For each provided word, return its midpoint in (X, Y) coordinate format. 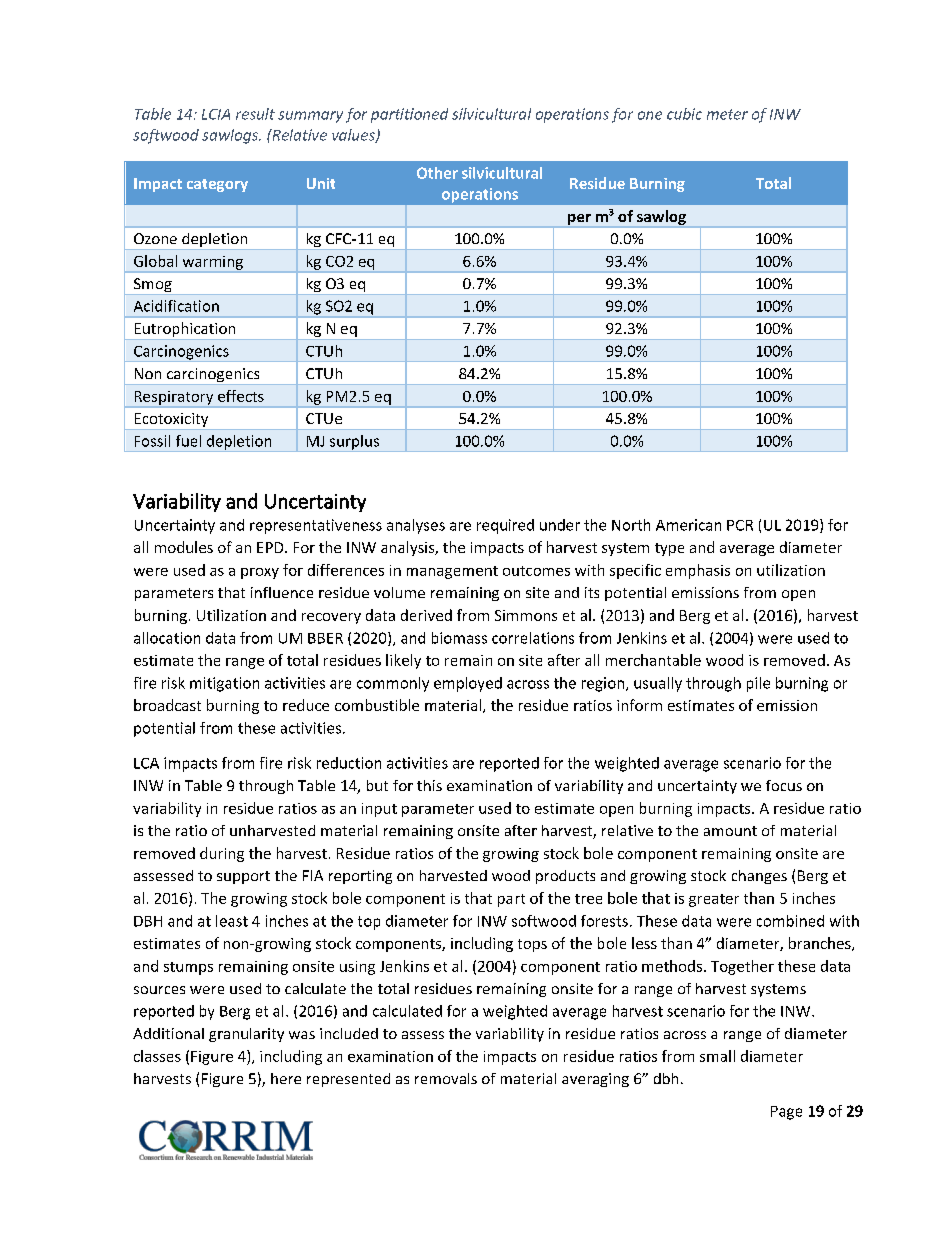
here (286, 1078)
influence (282, 592)
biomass (459, 638)
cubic (684, 114)
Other (437, 173)
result (255, 114)
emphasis (698, 571)
